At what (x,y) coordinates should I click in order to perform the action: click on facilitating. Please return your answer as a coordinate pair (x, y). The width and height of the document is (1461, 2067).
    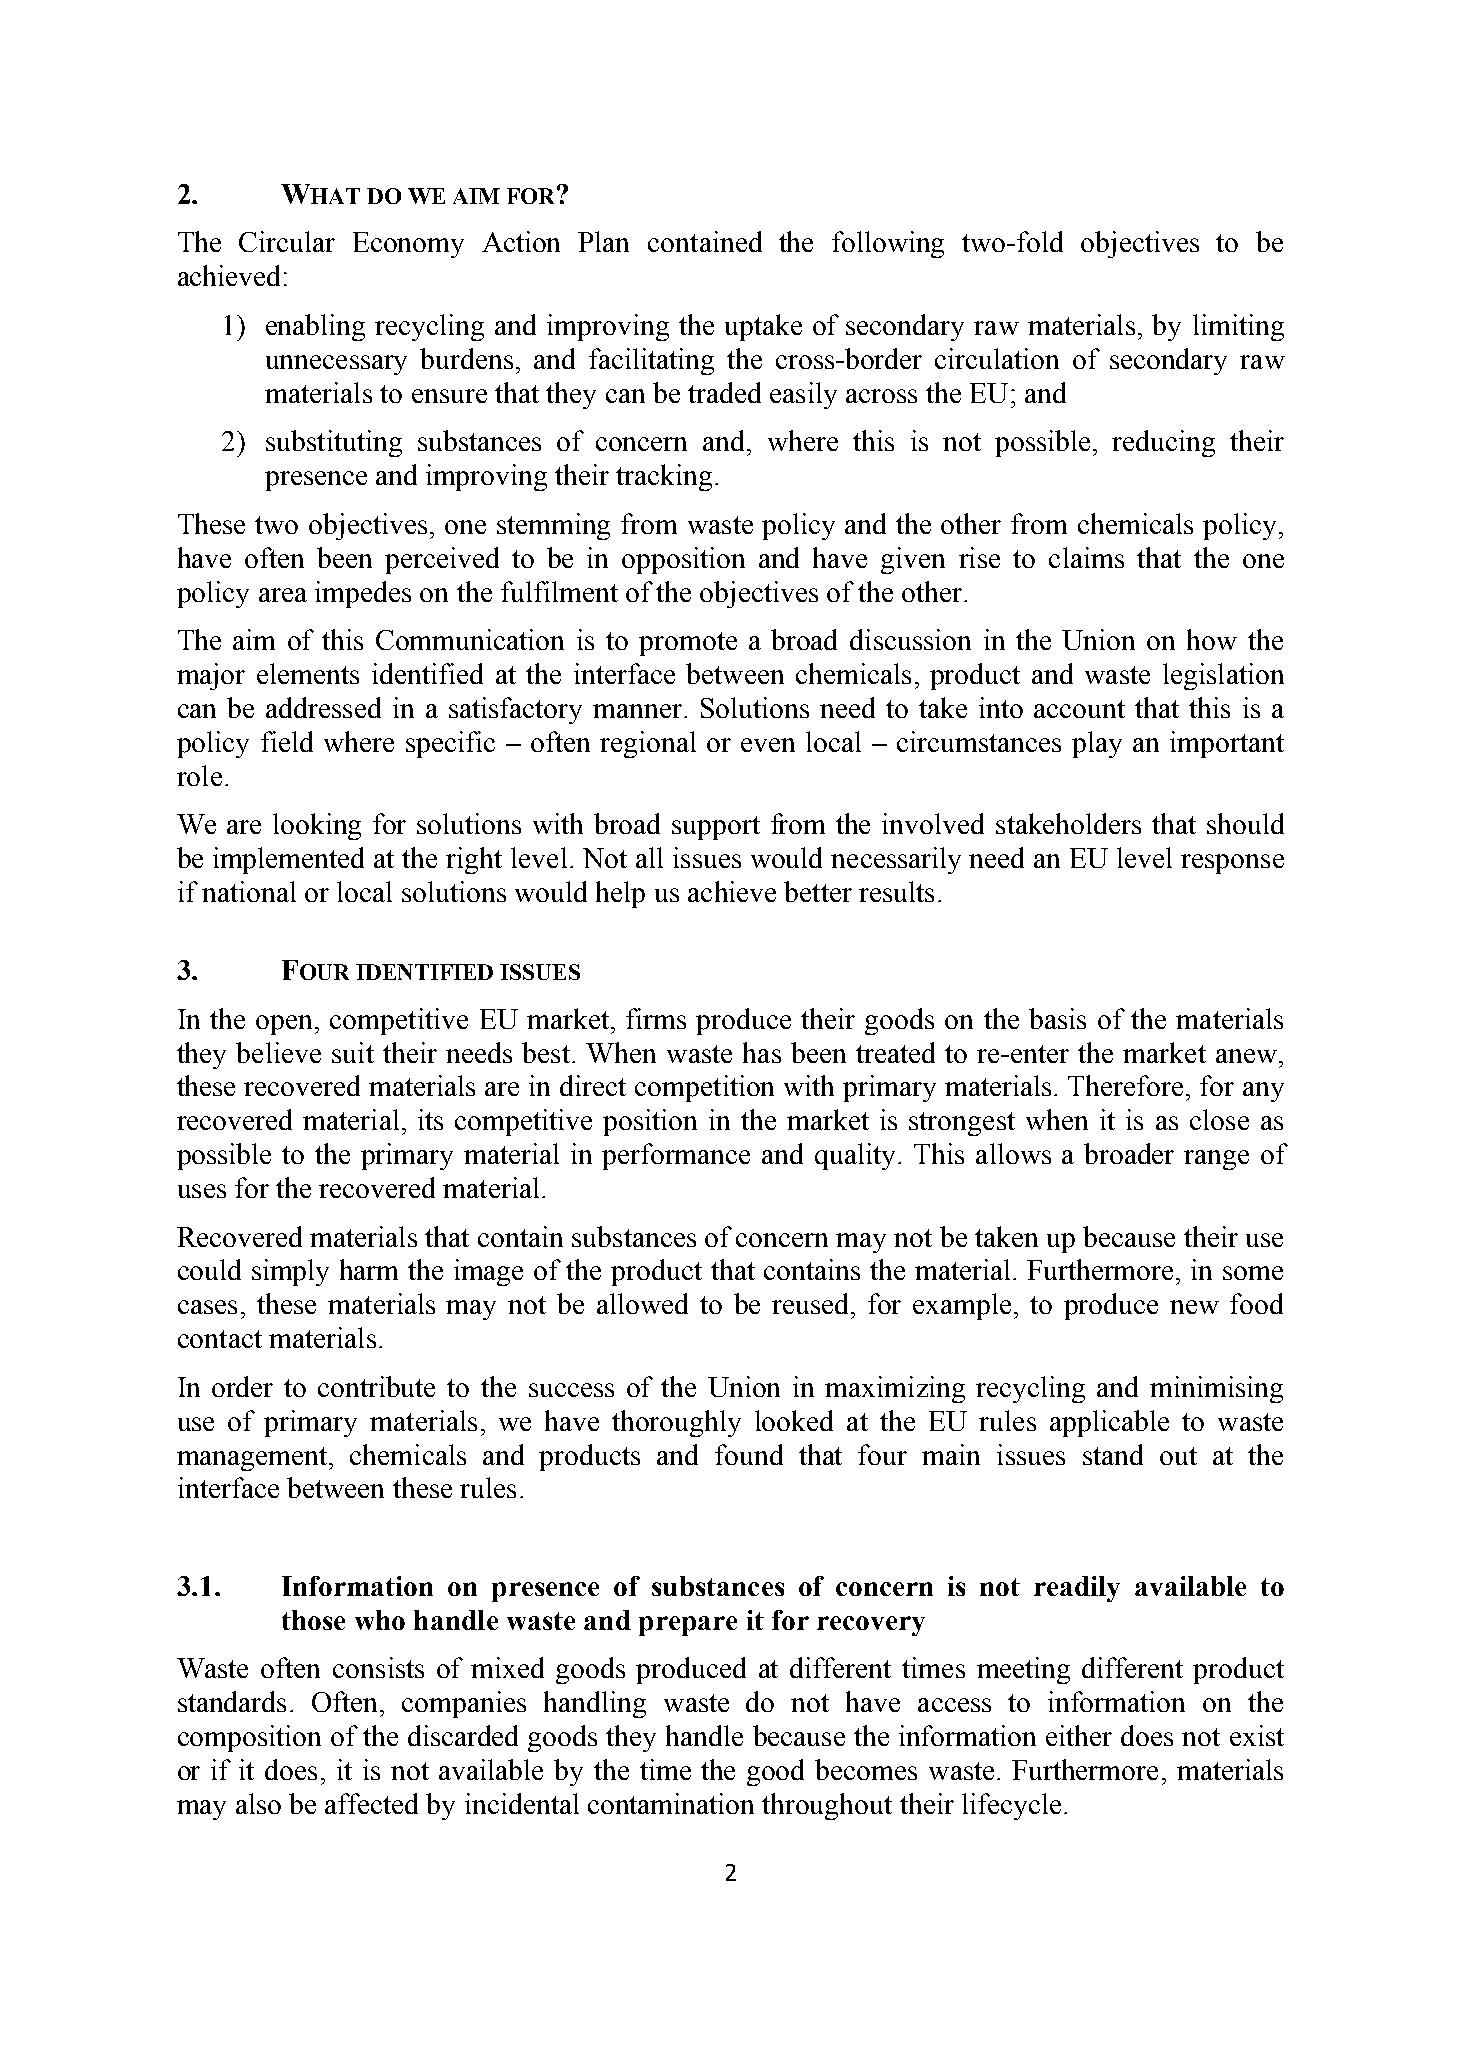
    Looking at the image, I should click on (651, 361).
